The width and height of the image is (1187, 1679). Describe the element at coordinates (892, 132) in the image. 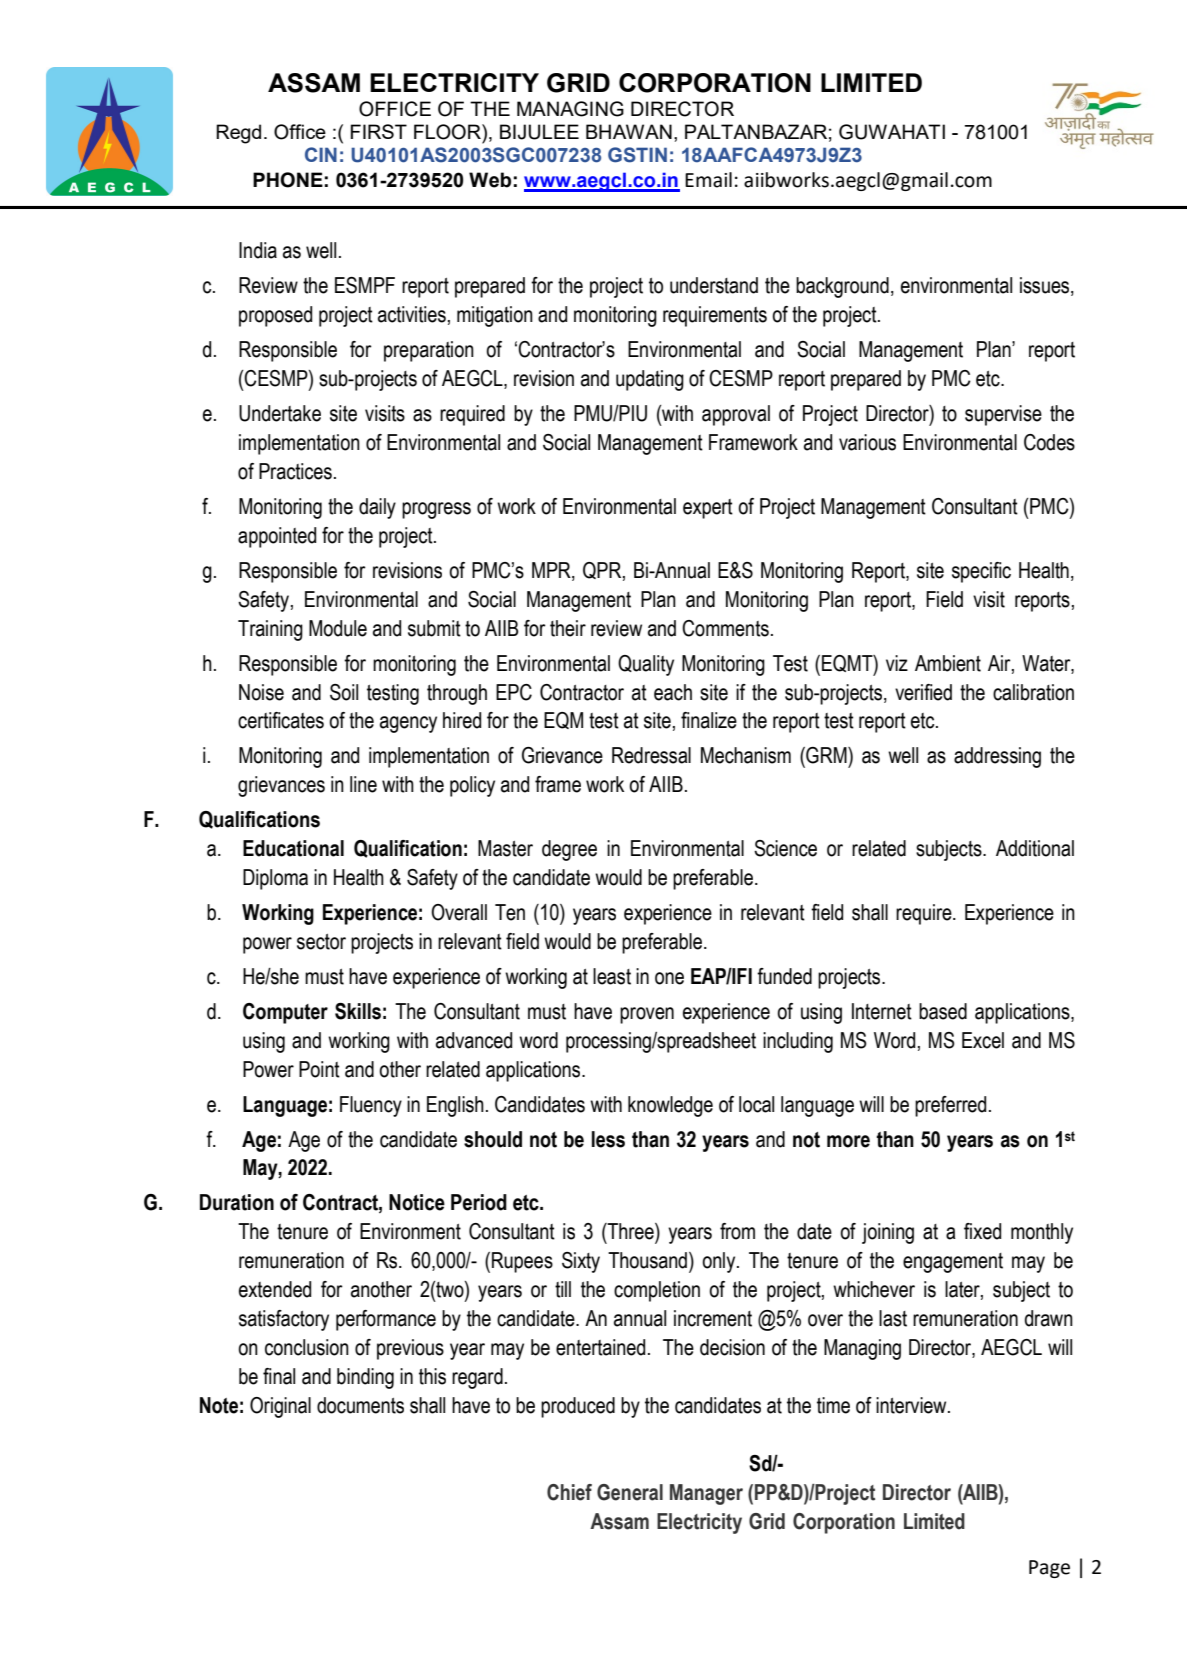

I see `GUWAHATI` at that location.
